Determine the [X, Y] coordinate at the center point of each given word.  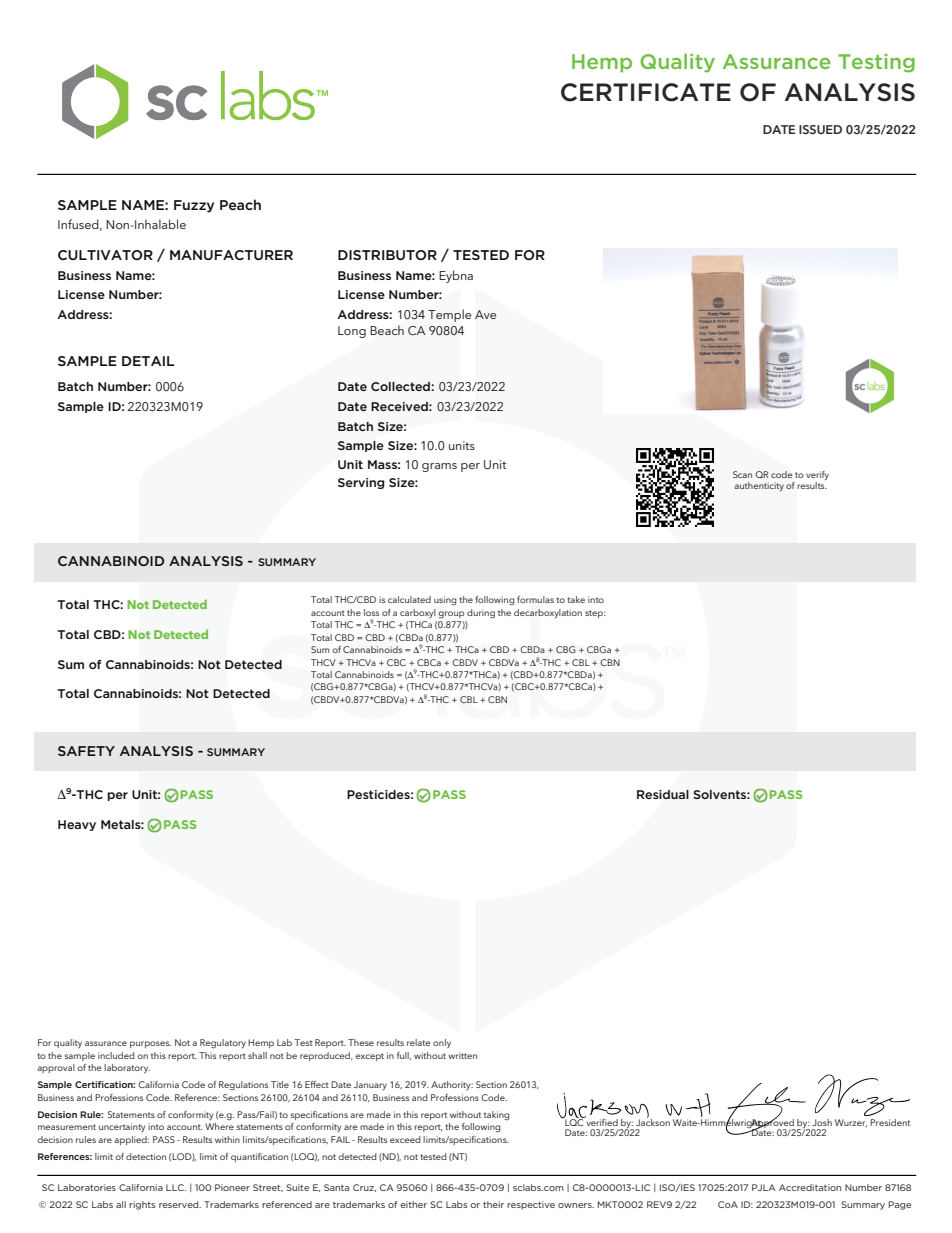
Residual [663, 794]
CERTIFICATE [646, 92]
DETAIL [148, 361]
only [442, 1043]
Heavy [77, 825]
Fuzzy [194, 206]
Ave [485, 314]
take [576, 599]
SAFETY [86, 751]
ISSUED [820, 129]
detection [146, 1156]
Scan [742, 474]
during [481, 614]
